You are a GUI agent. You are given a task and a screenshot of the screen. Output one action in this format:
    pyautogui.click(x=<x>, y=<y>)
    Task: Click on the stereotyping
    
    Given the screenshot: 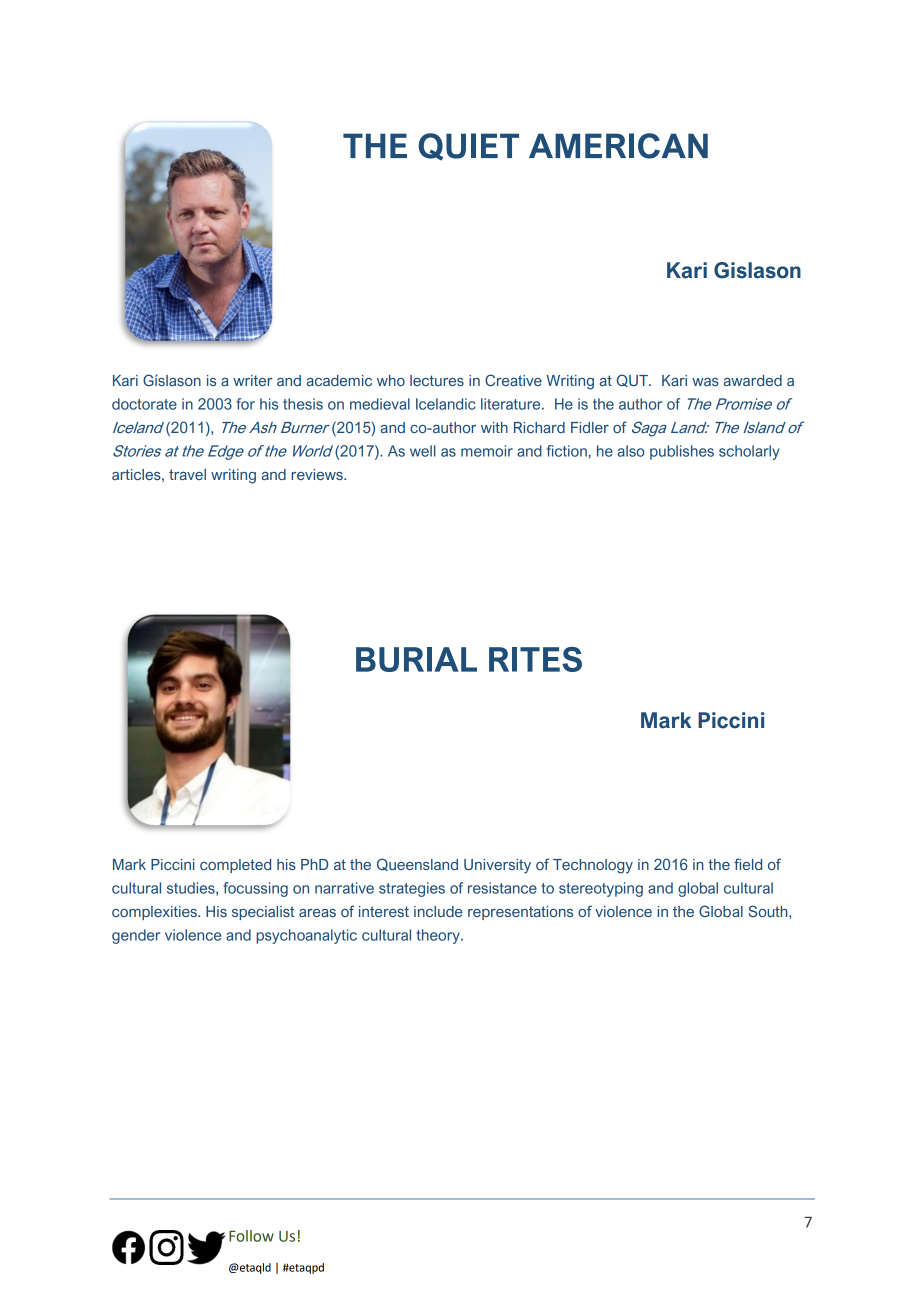 What is the action you would take?
    pyautogui.click(x=601, y=889)
